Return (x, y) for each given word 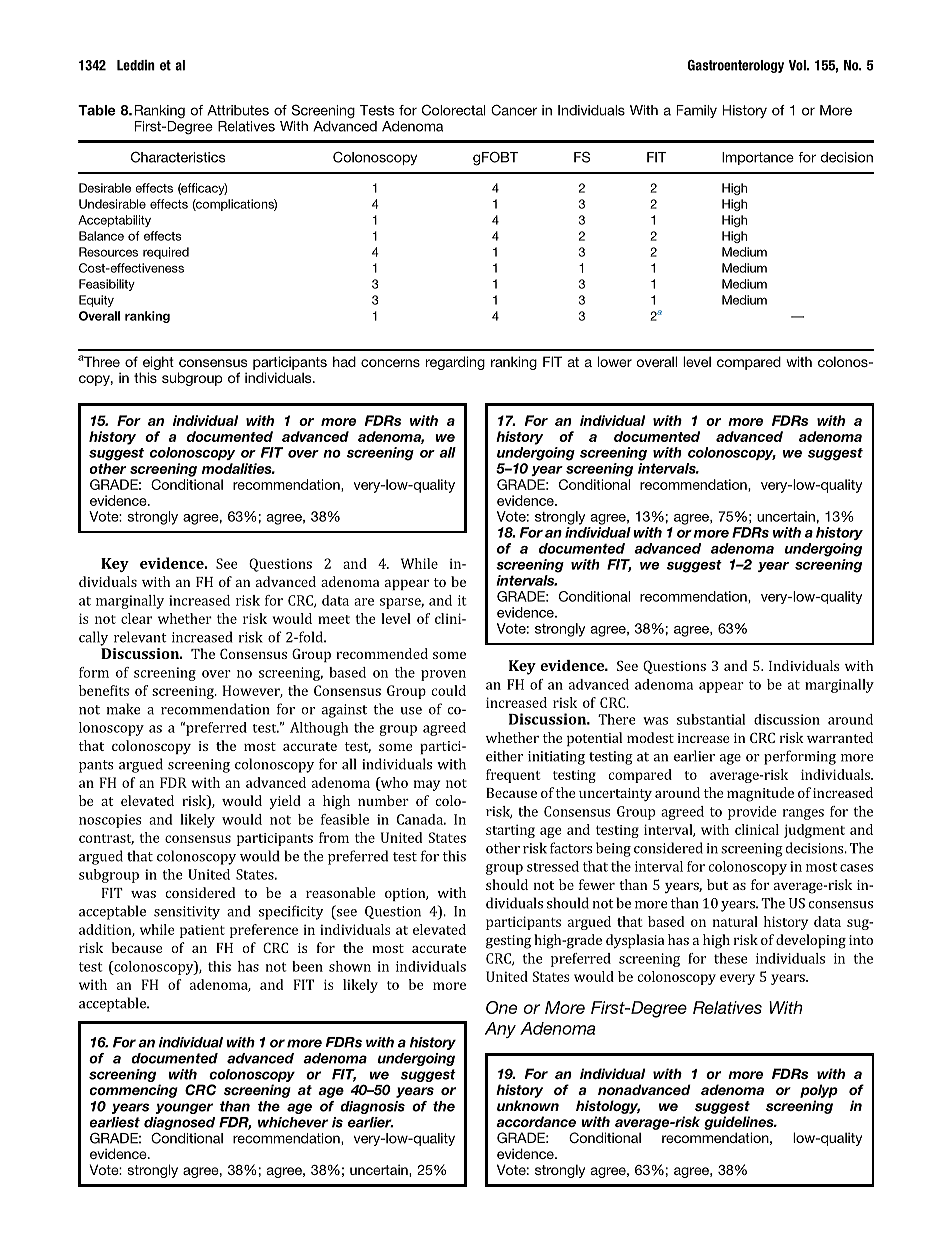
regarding (455, 363)
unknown (528, 1105)
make (123, 709)
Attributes (238, 110)
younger (184, 1108)
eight (157, 364)
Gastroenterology (736, 66)
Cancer (514, 110)
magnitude (760, 794)
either (504, 756)
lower (615, 361)
